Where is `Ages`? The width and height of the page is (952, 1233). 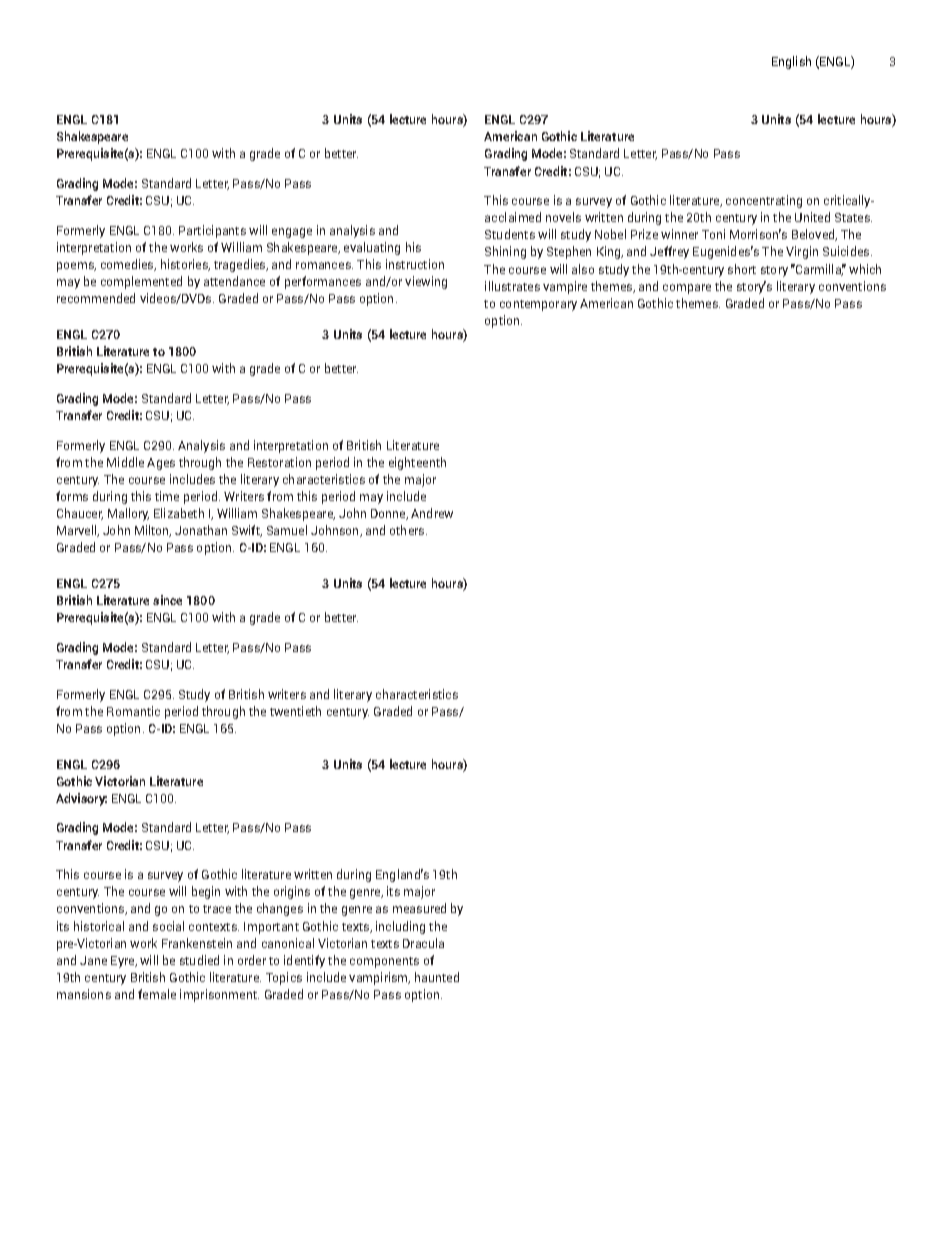 Ages is located at coordinates (161, 464).
